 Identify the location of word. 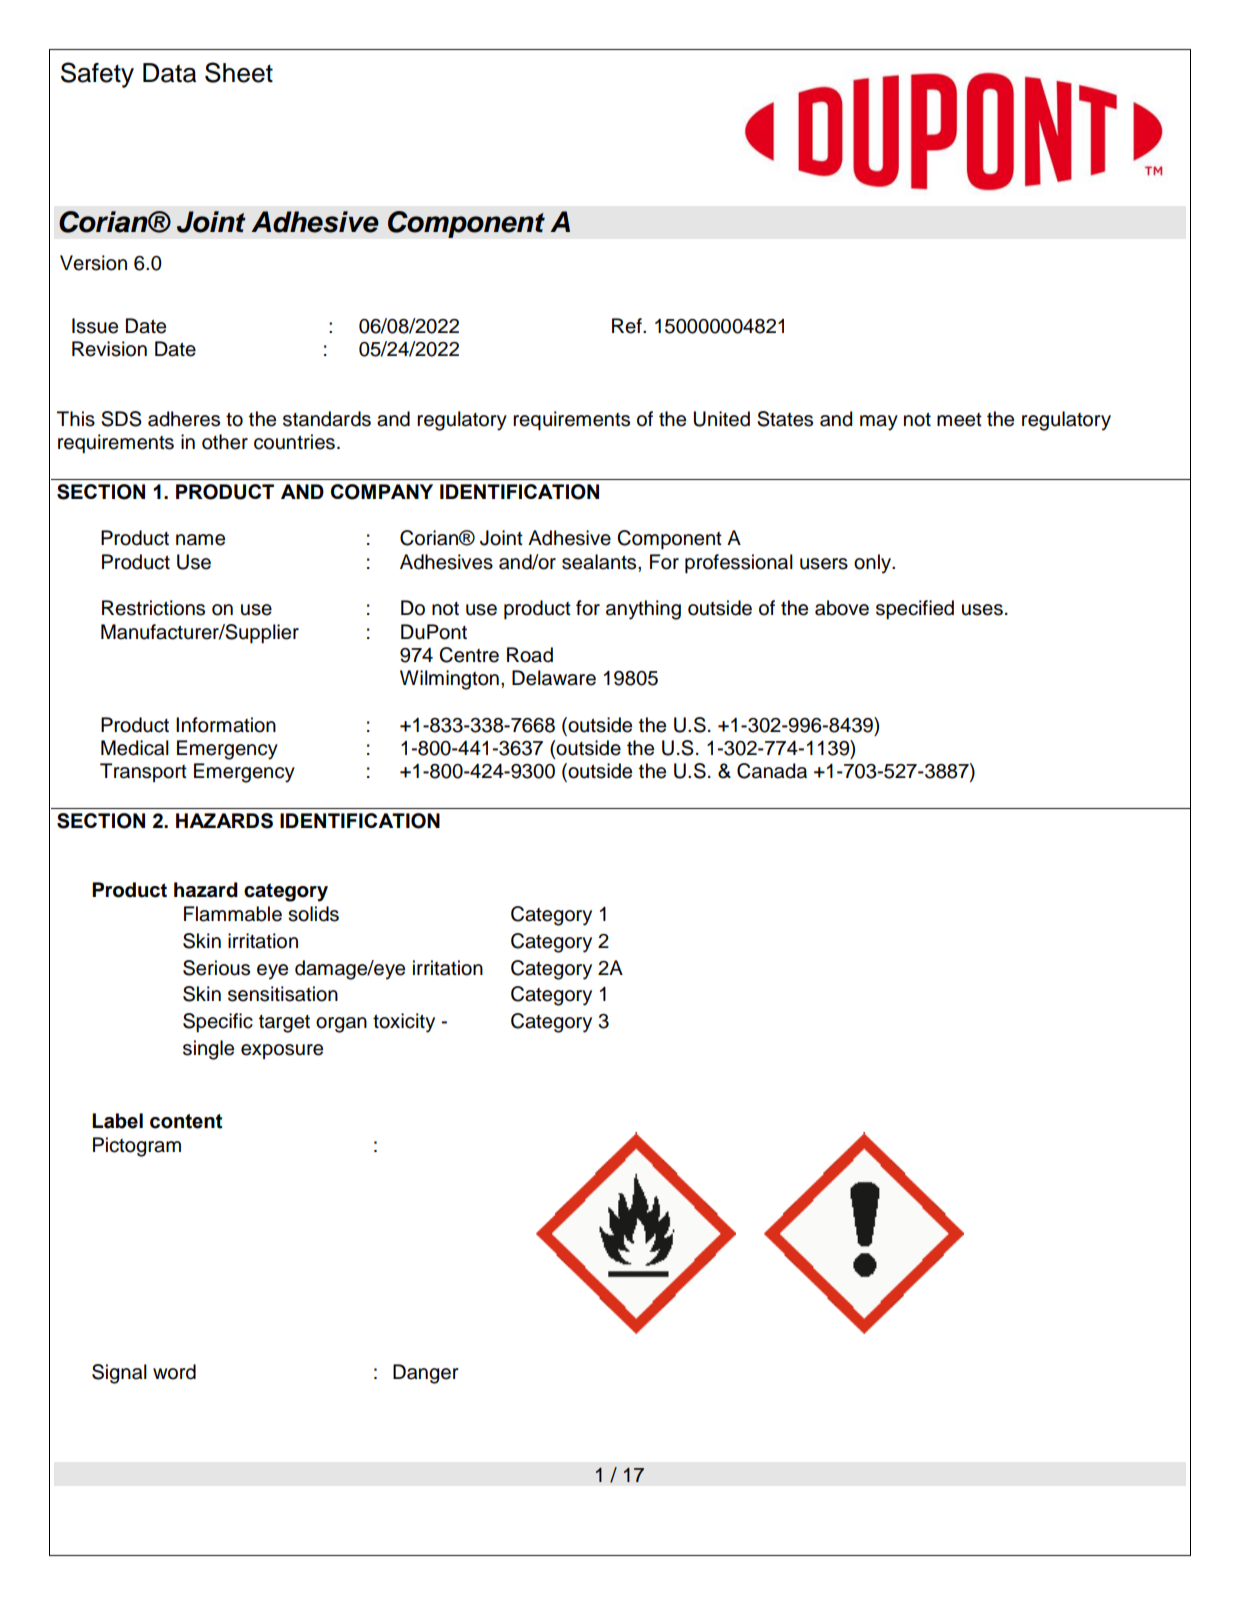
(174, 1372).
